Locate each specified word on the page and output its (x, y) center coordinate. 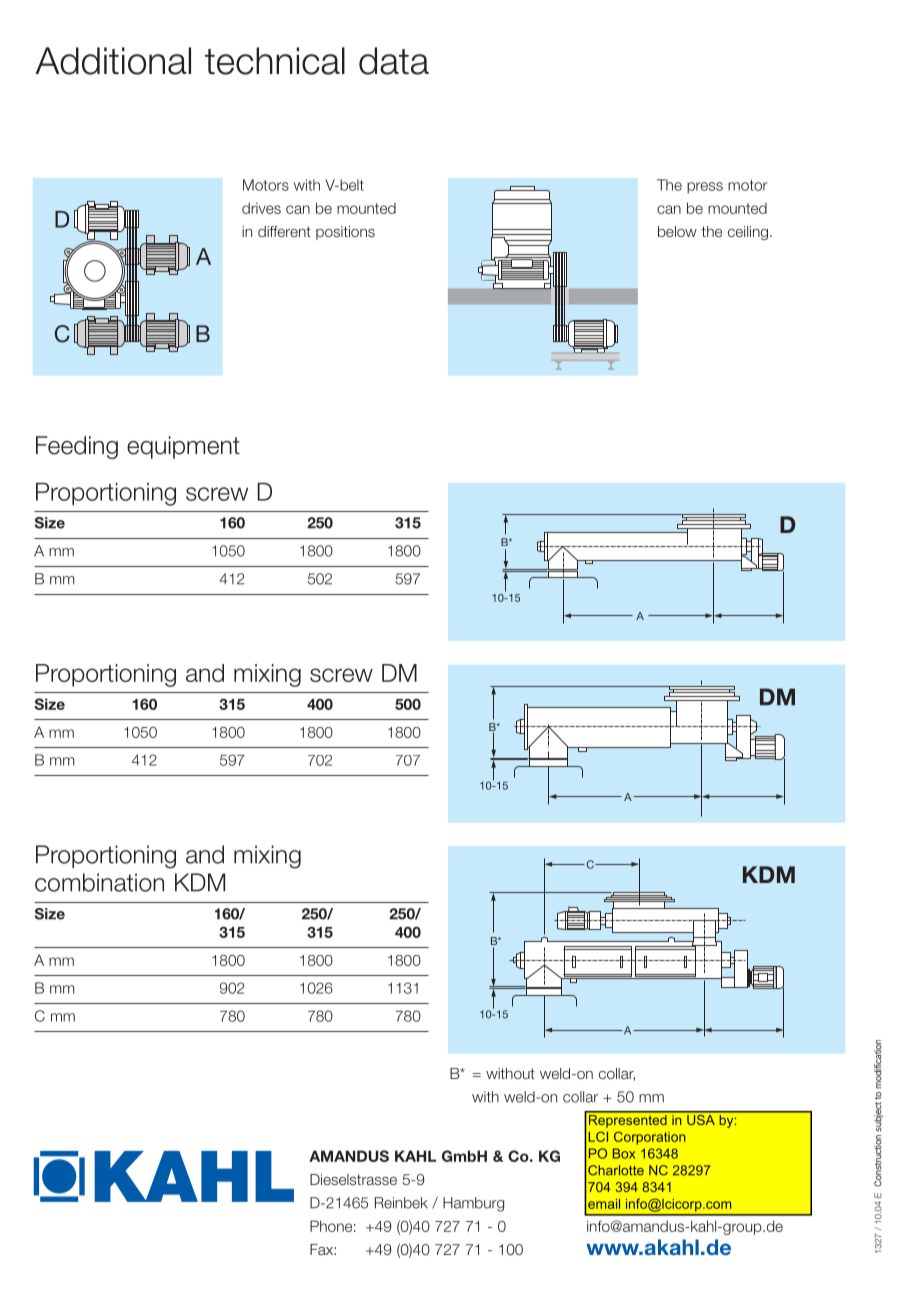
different (284, 231)
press (705, 188)
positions (345, 233)
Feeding (77, 447)
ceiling (748, 233)
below (677, 231)
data (394, 61)
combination (99, 882)
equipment (183, 447)
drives (261, 208)
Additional (113, 61)
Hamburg (473, 1204)
